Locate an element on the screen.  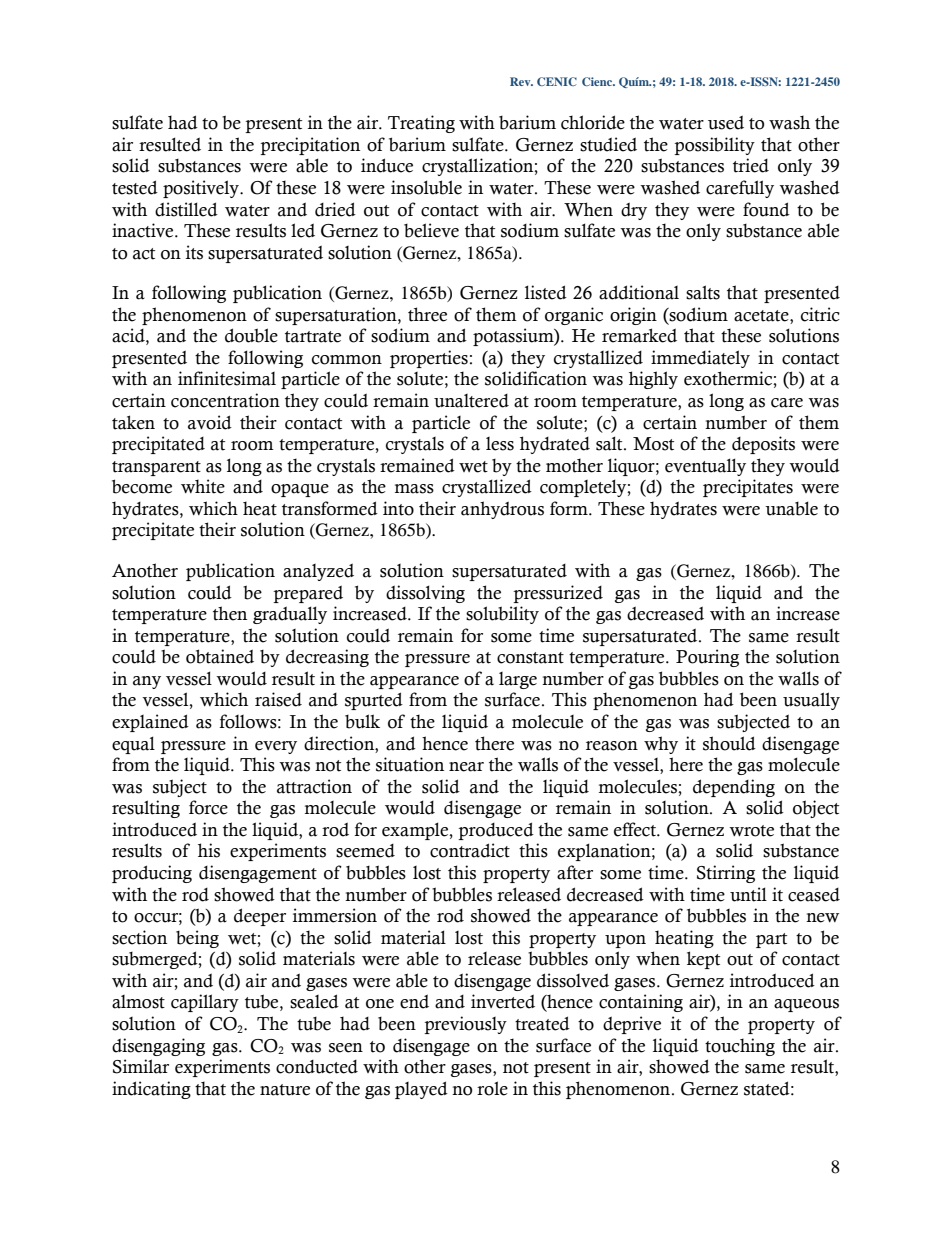
role is located at coordinates (492, 1088).
